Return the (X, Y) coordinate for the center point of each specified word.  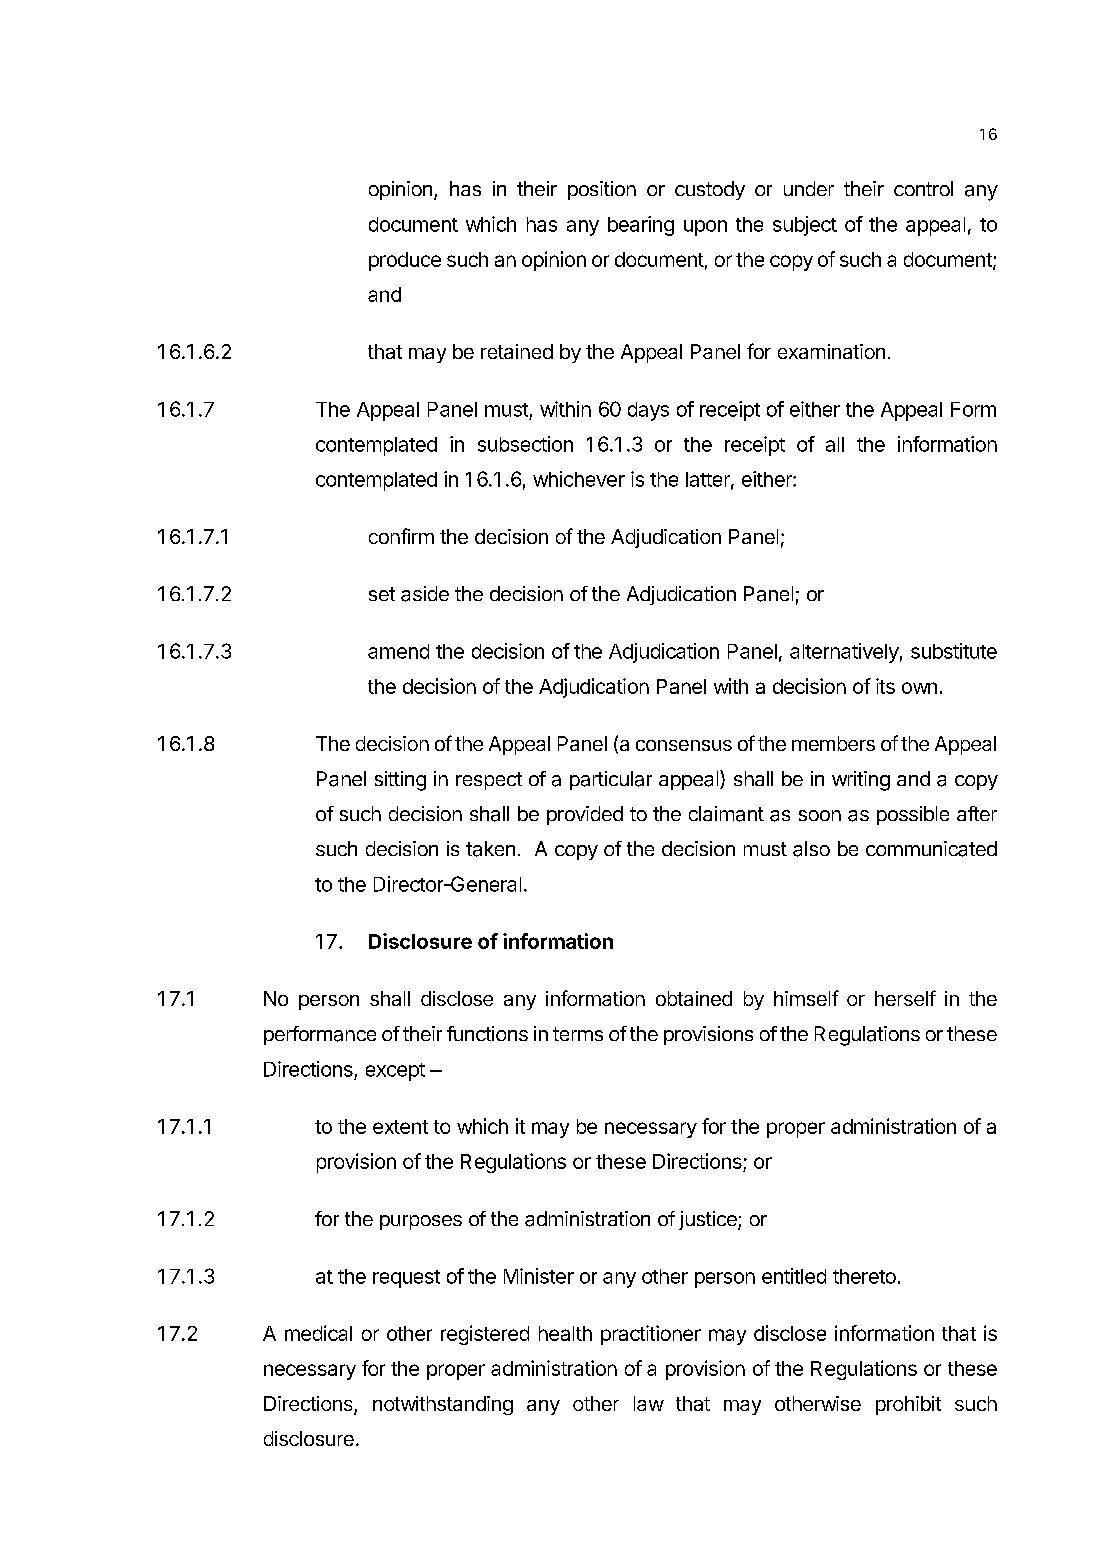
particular (611, 780)
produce (405, 261)
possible (913, 815)
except (395, 1072)
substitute (954, 651)
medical (318, 1333)
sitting (400, 781)
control (923, 188)
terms (578, 1034)
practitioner (651, 1335)
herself (905, 998)
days (648, 411)
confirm (401, 536)
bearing (641, 226)
